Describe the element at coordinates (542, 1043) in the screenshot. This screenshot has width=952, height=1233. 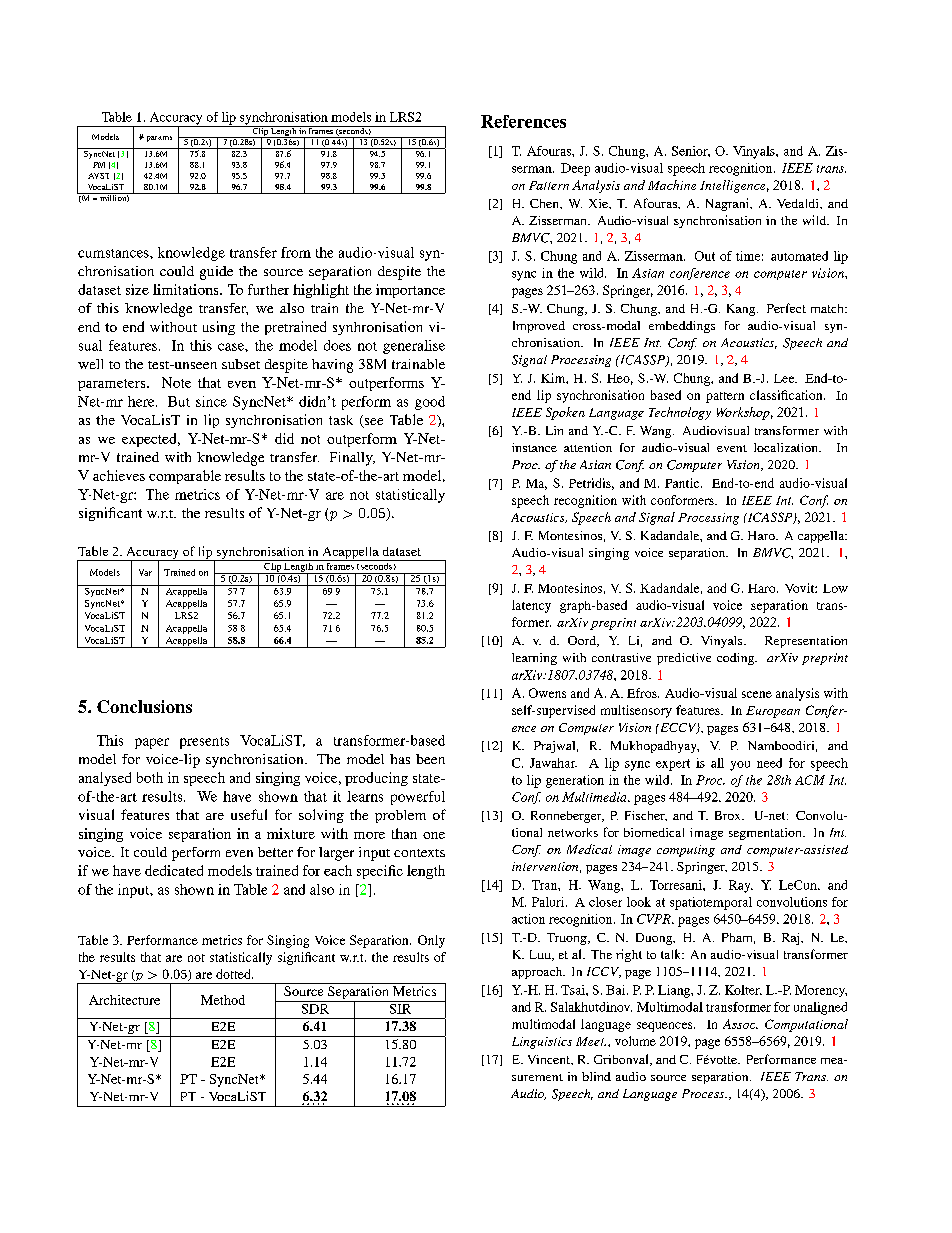
I see `Linguistics` at that location.
